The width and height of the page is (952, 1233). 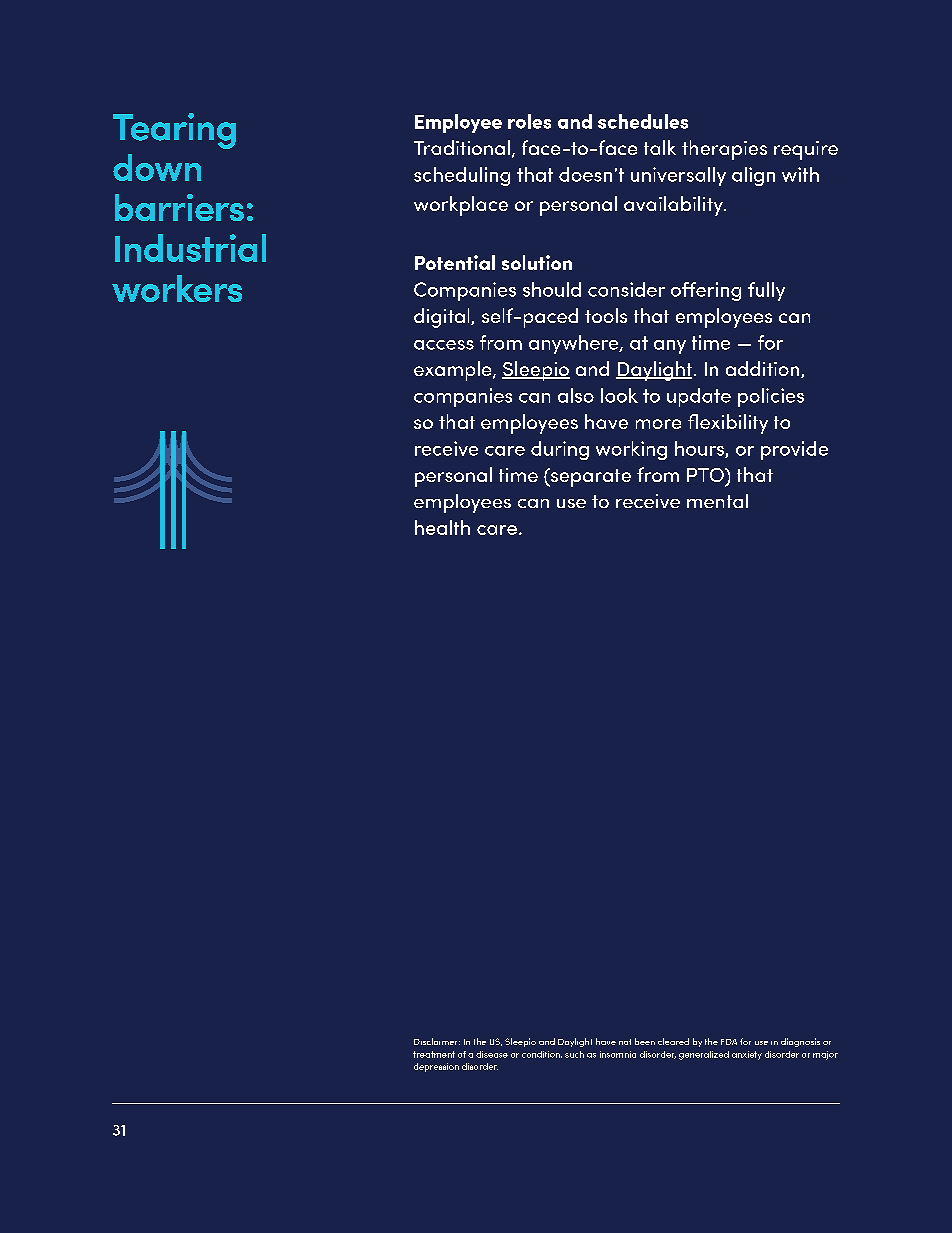 What do you see at coordinates (729, 1042) in the page?
I see `FDA` at bounding box center [729, 1042].
